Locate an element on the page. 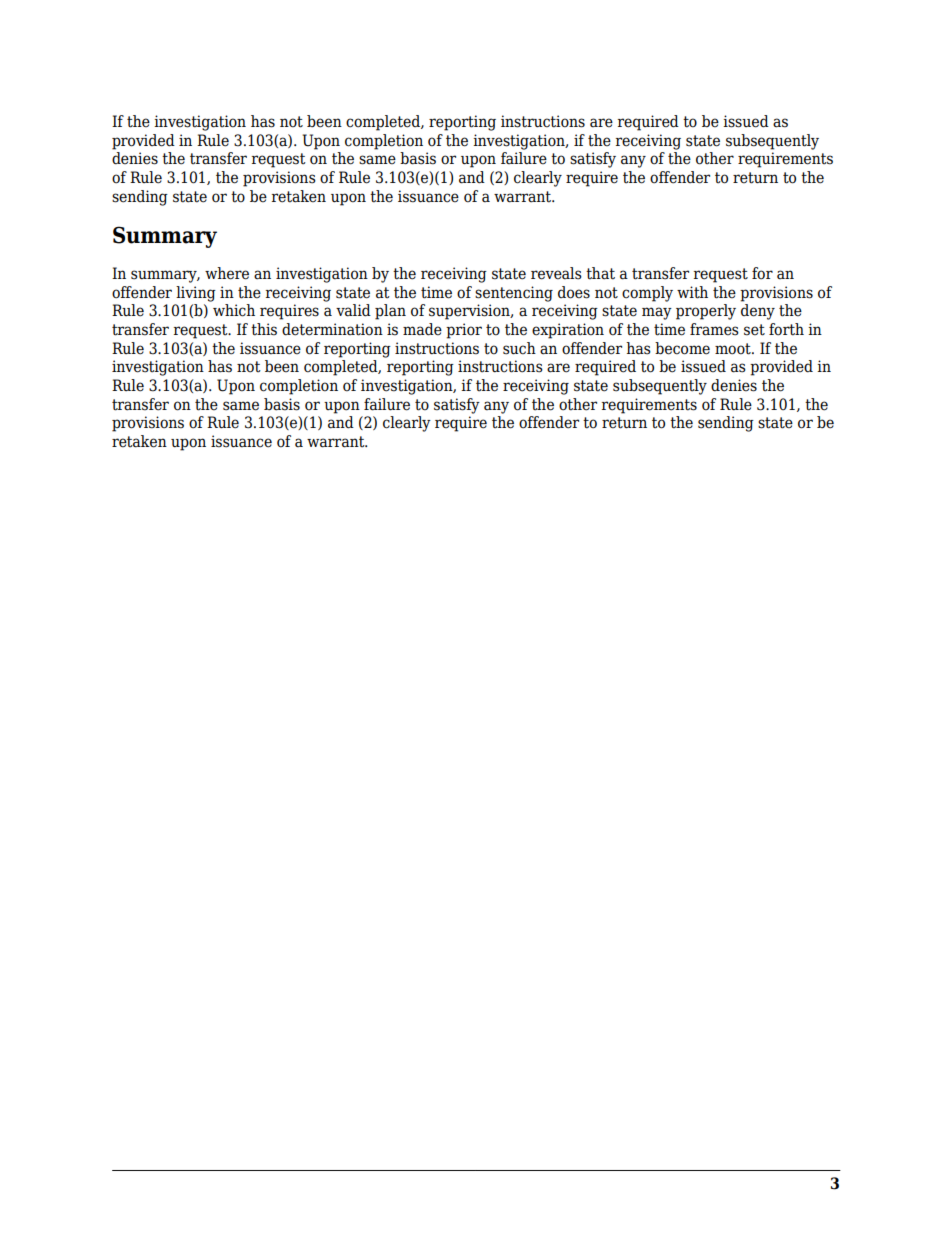 This image has height=1233, width=952. where is located at coordinates (227, 273).
